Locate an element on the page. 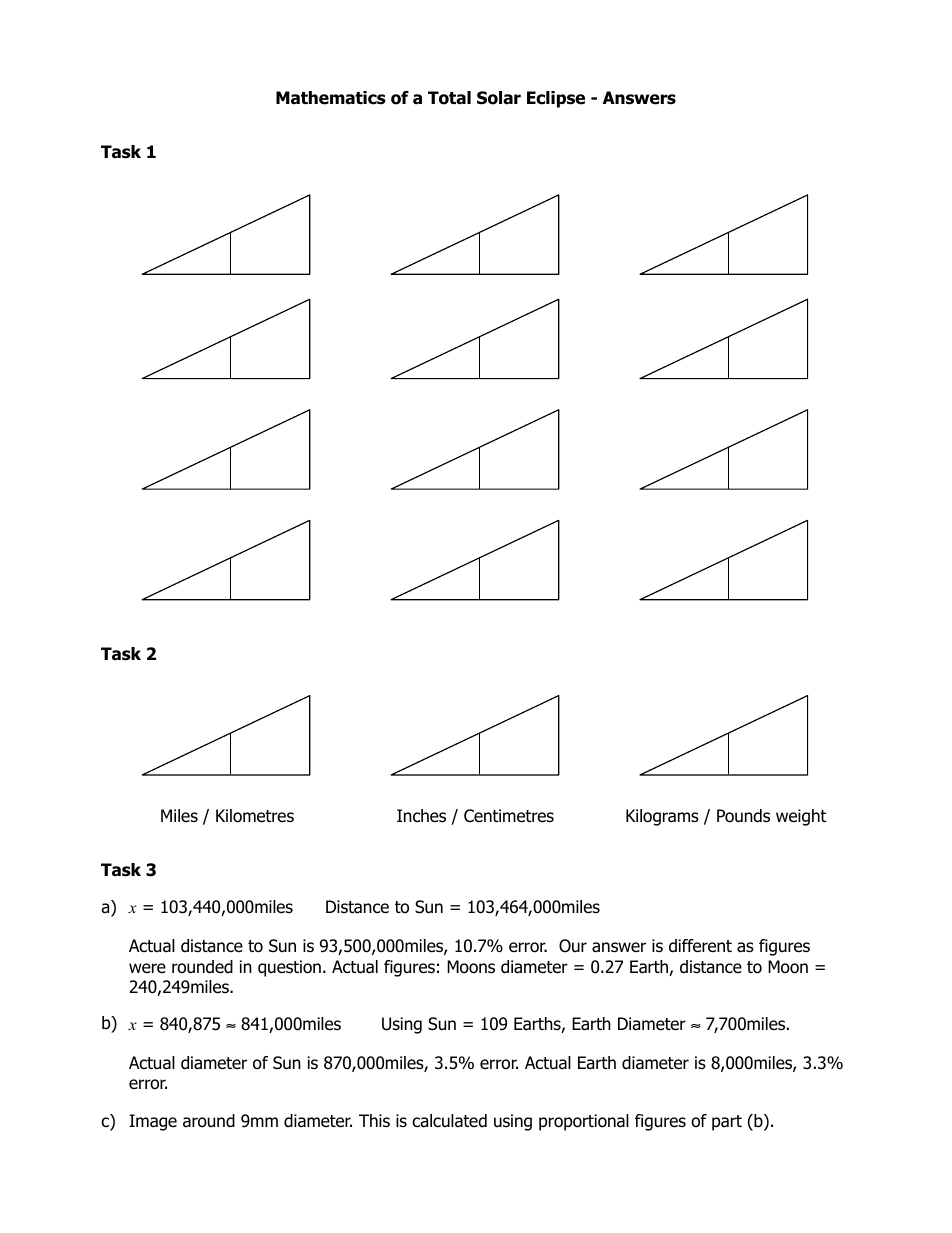 This image has height=1233, width=952. Solar is located at coordinates (499, 98).
